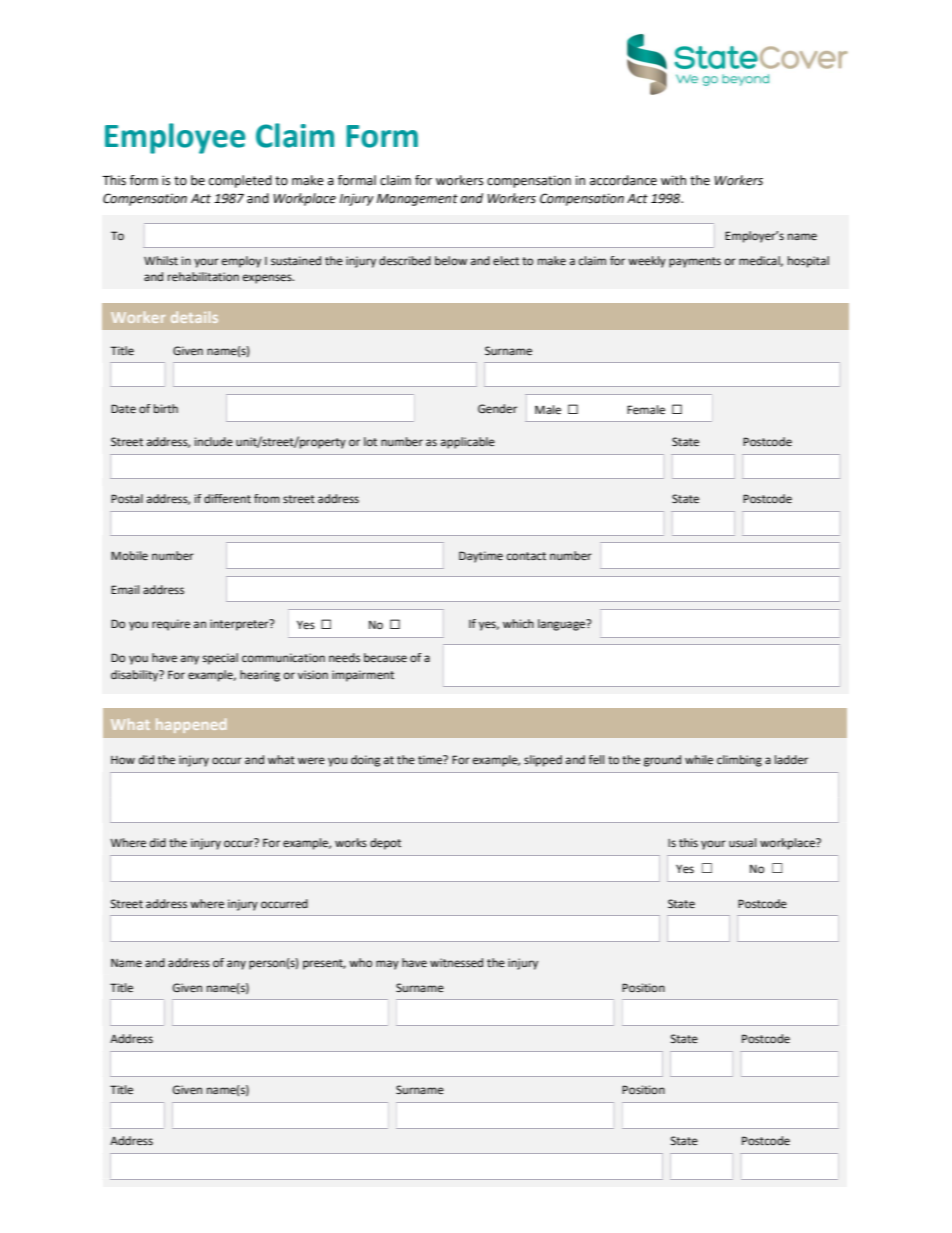  I want to click on with, so click(673, 180).
